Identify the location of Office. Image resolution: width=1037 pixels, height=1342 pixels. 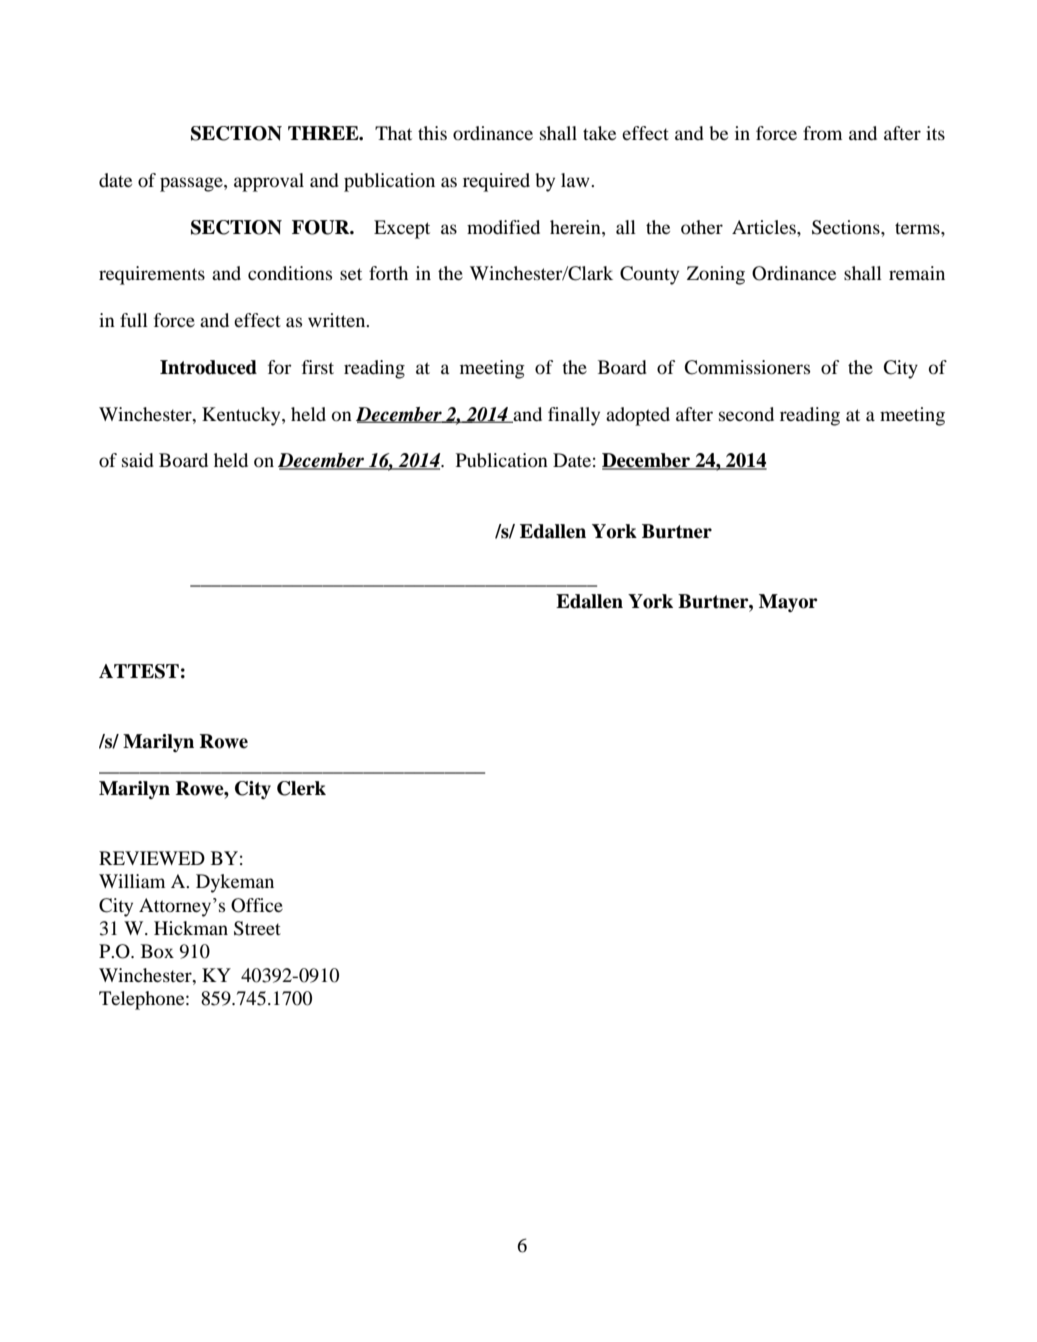
(257, 905).
